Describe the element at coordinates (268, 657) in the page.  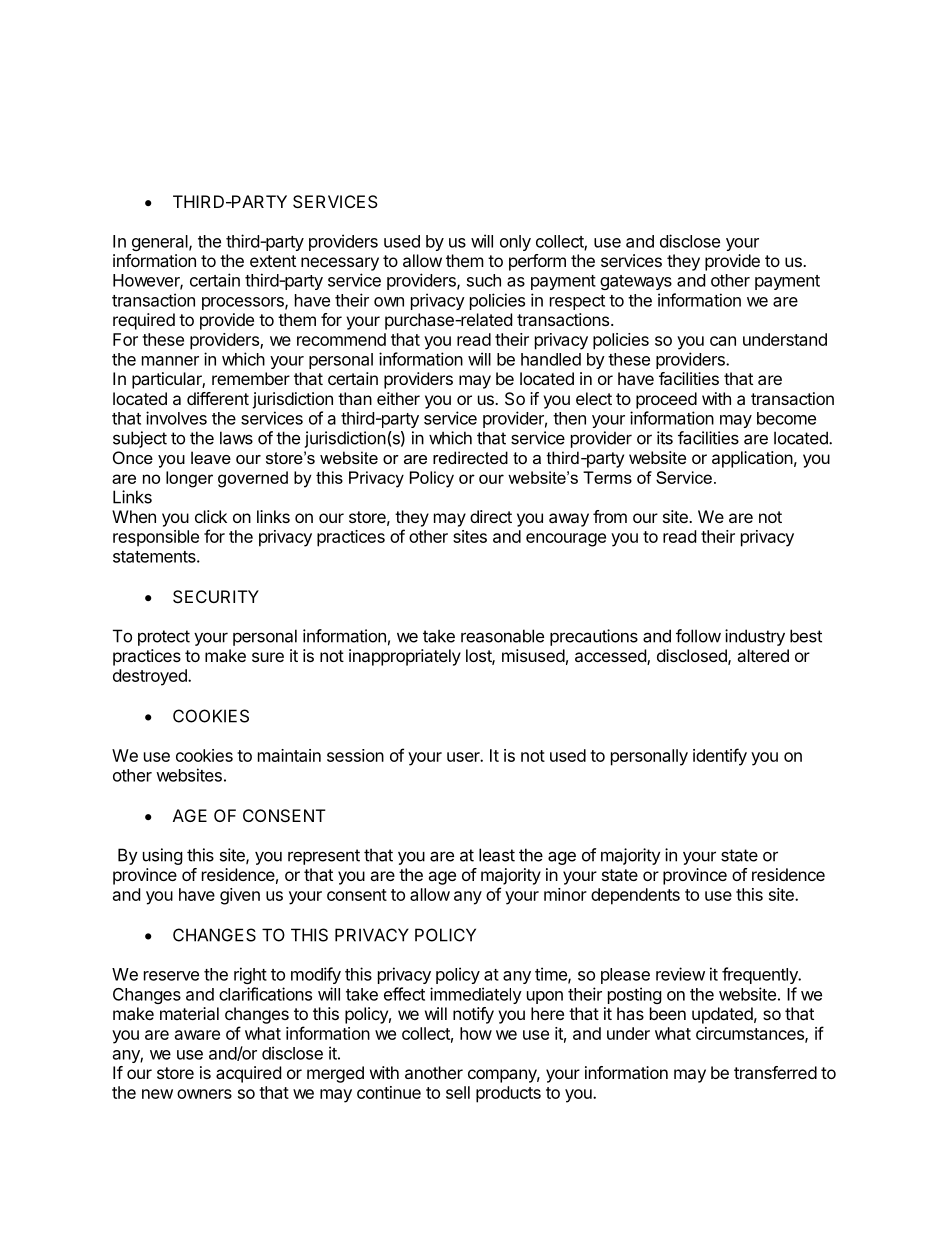
I see `sure` at that location.
